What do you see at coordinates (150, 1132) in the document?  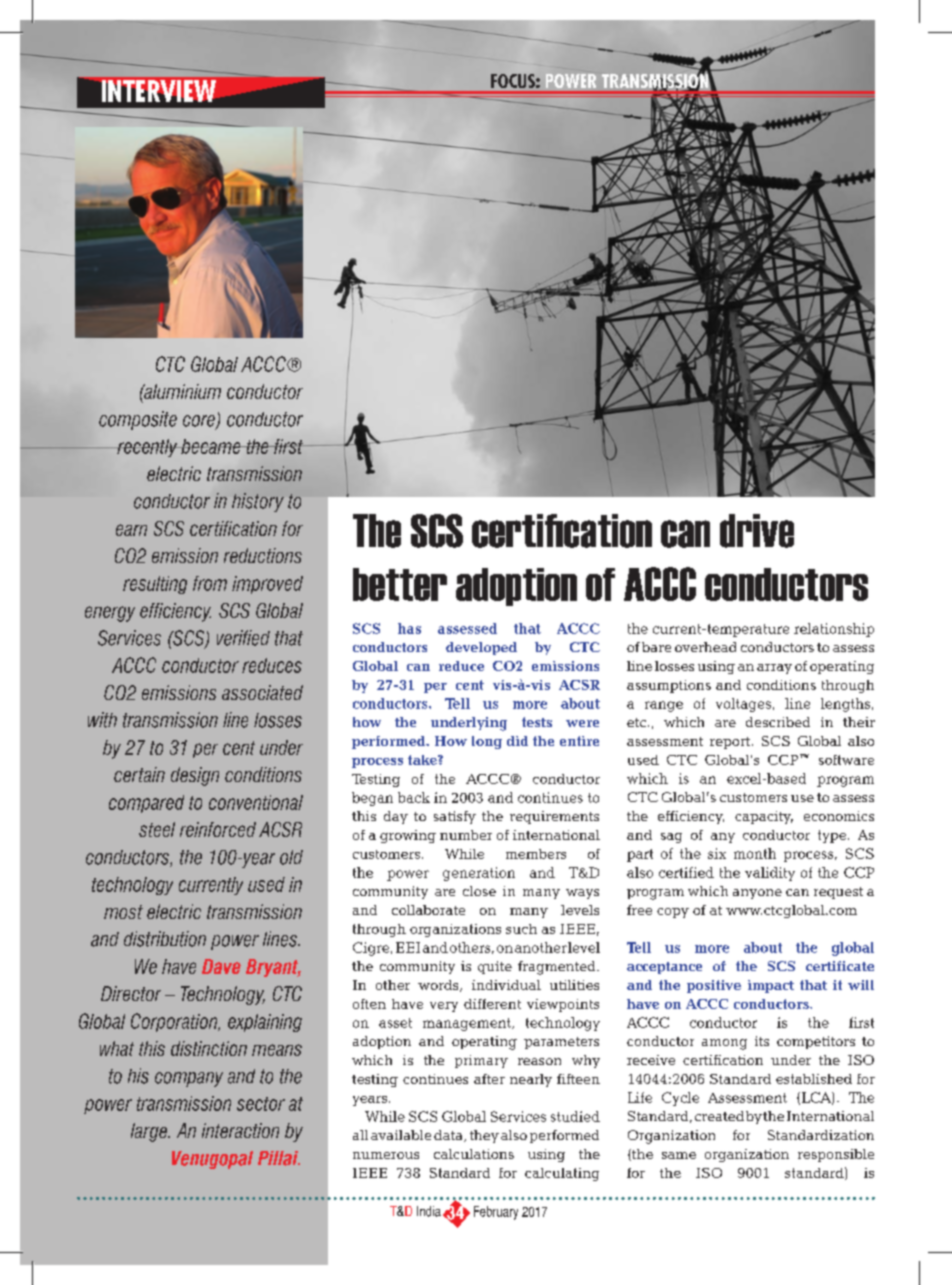 I see `large` at bounding box center [150, 1132].
